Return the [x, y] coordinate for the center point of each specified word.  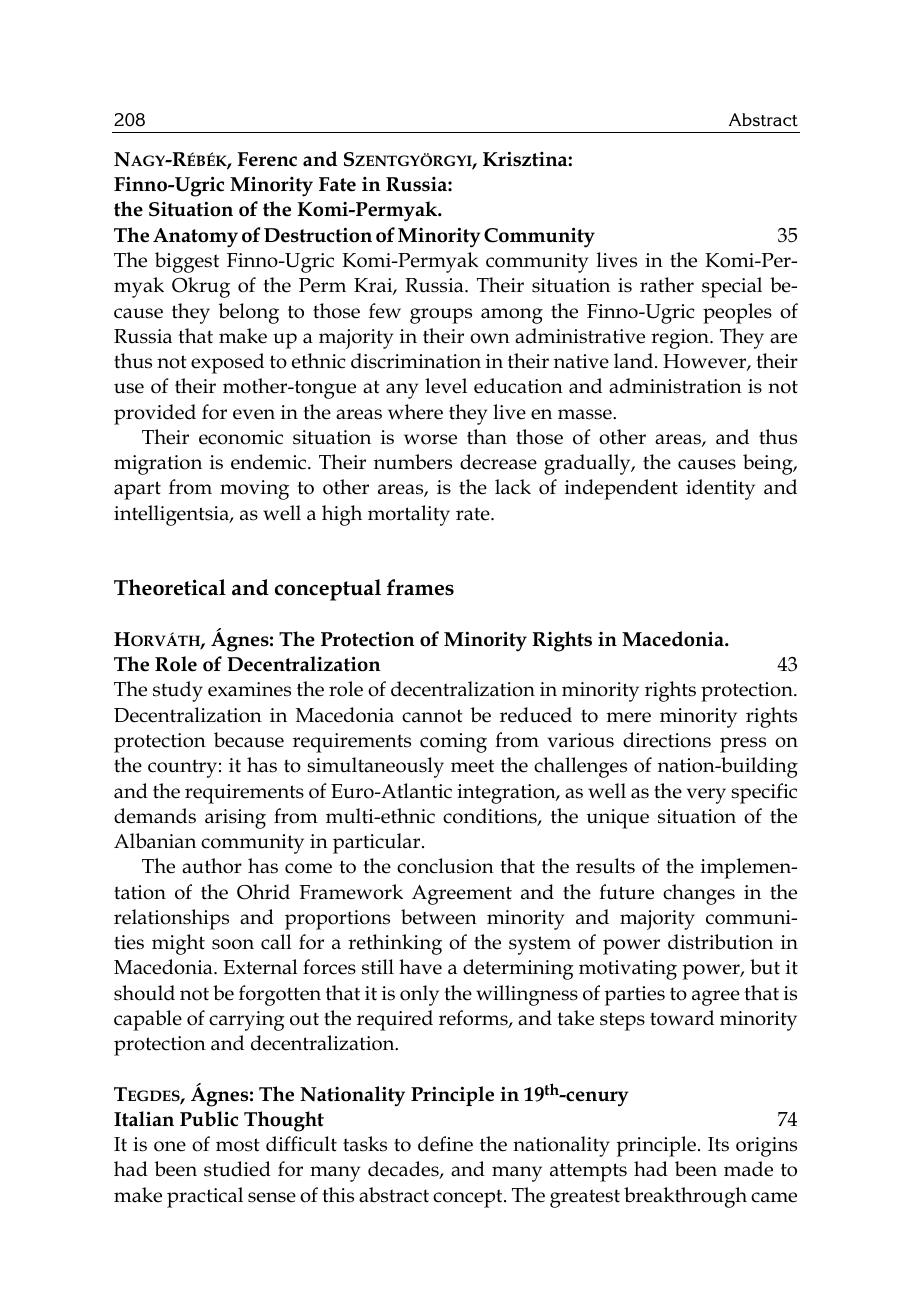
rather [667, 285]
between [439, 917]
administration [675, 386]
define [445, 1144]
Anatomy [195, 238]
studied [237, 1169]
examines [249, 689]
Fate [337, 184]
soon [233, 944]
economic [241, 437]
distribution [720, 942]
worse [430, 439]
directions [667, 740]
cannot [432, 716]
